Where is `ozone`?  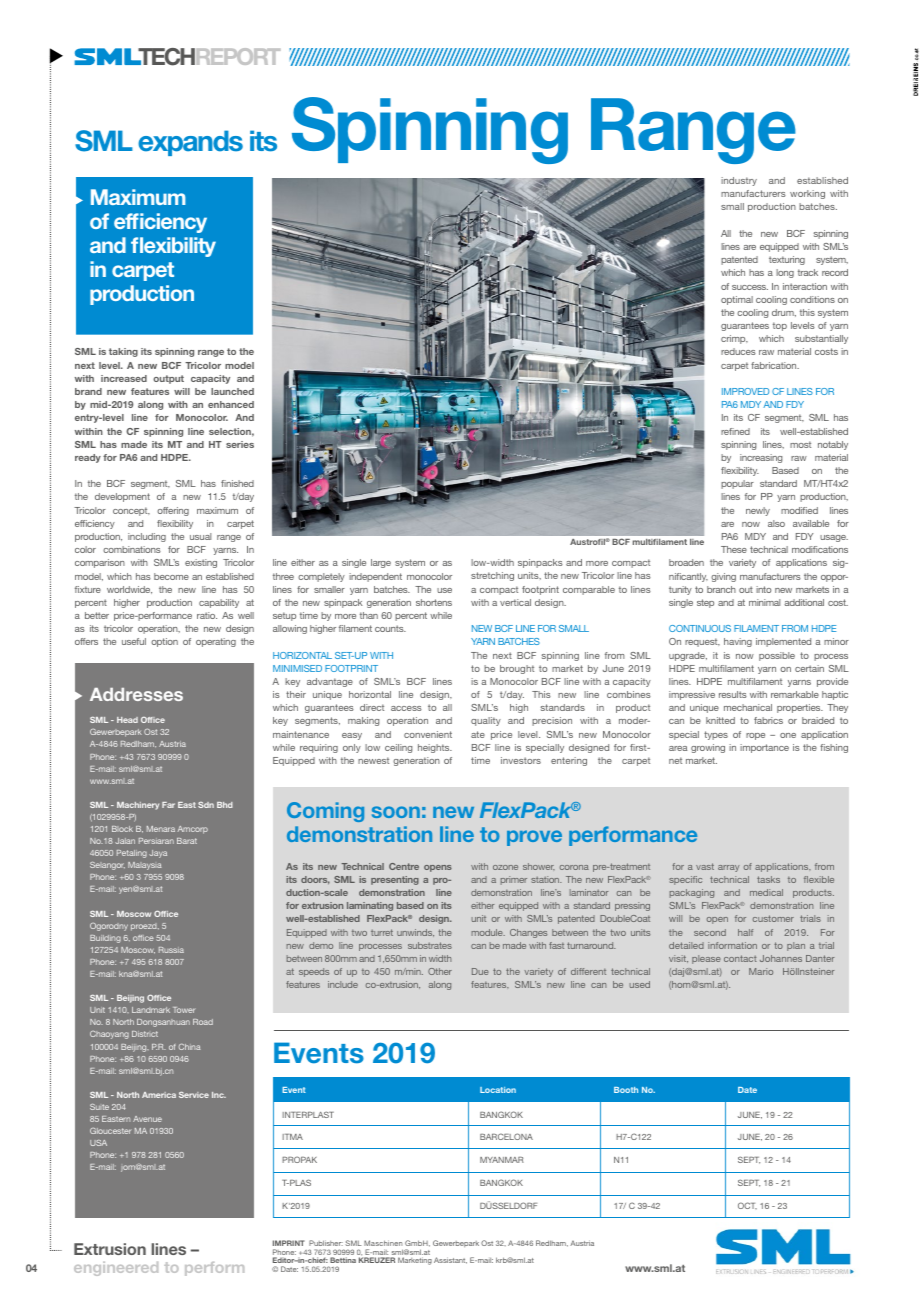 ozone is located at coordinates (505, 867).
